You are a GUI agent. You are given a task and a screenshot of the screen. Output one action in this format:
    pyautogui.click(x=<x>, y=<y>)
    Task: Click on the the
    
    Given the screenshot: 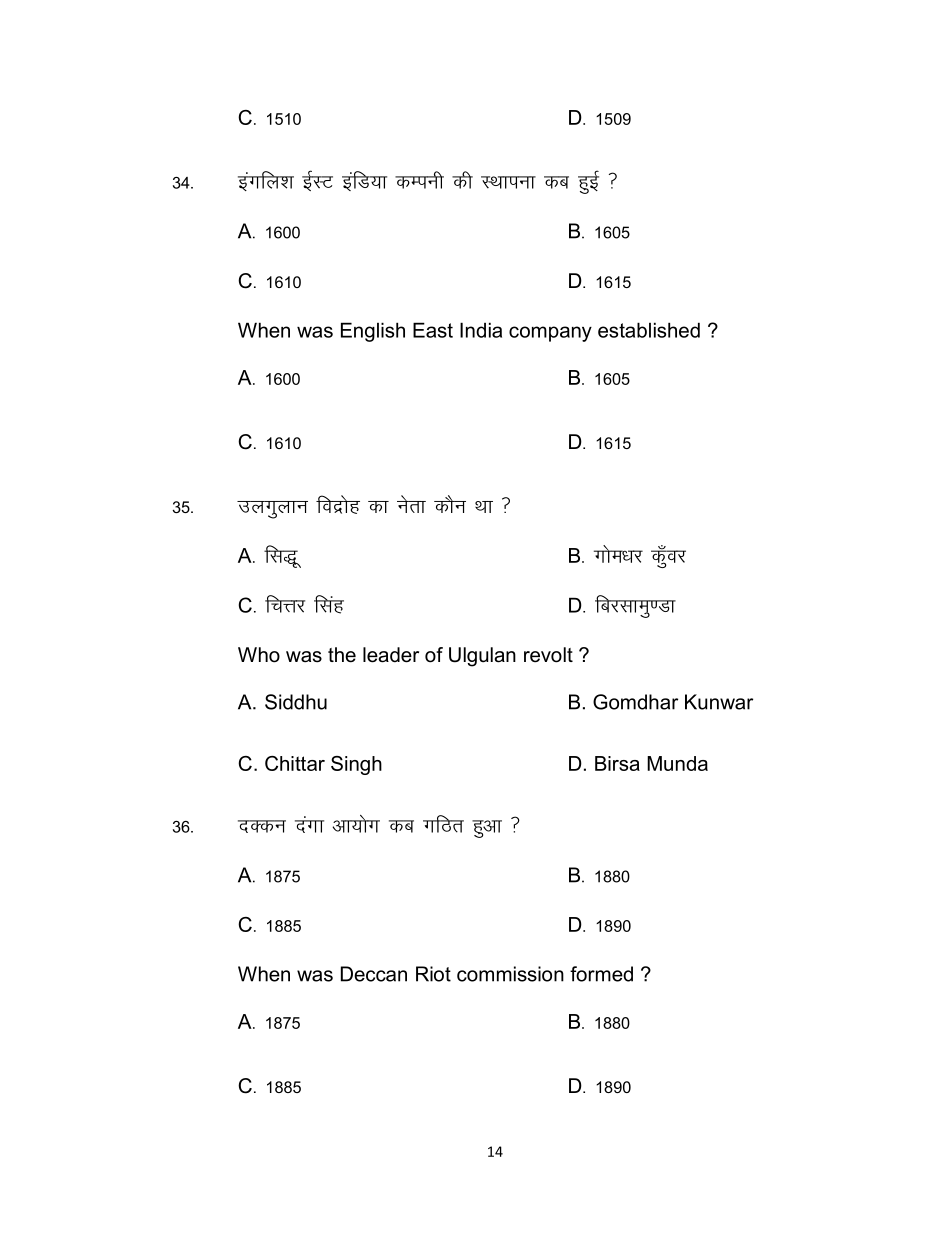 What is the action you would take?
    pyautogui.click(x=342, y=655)
